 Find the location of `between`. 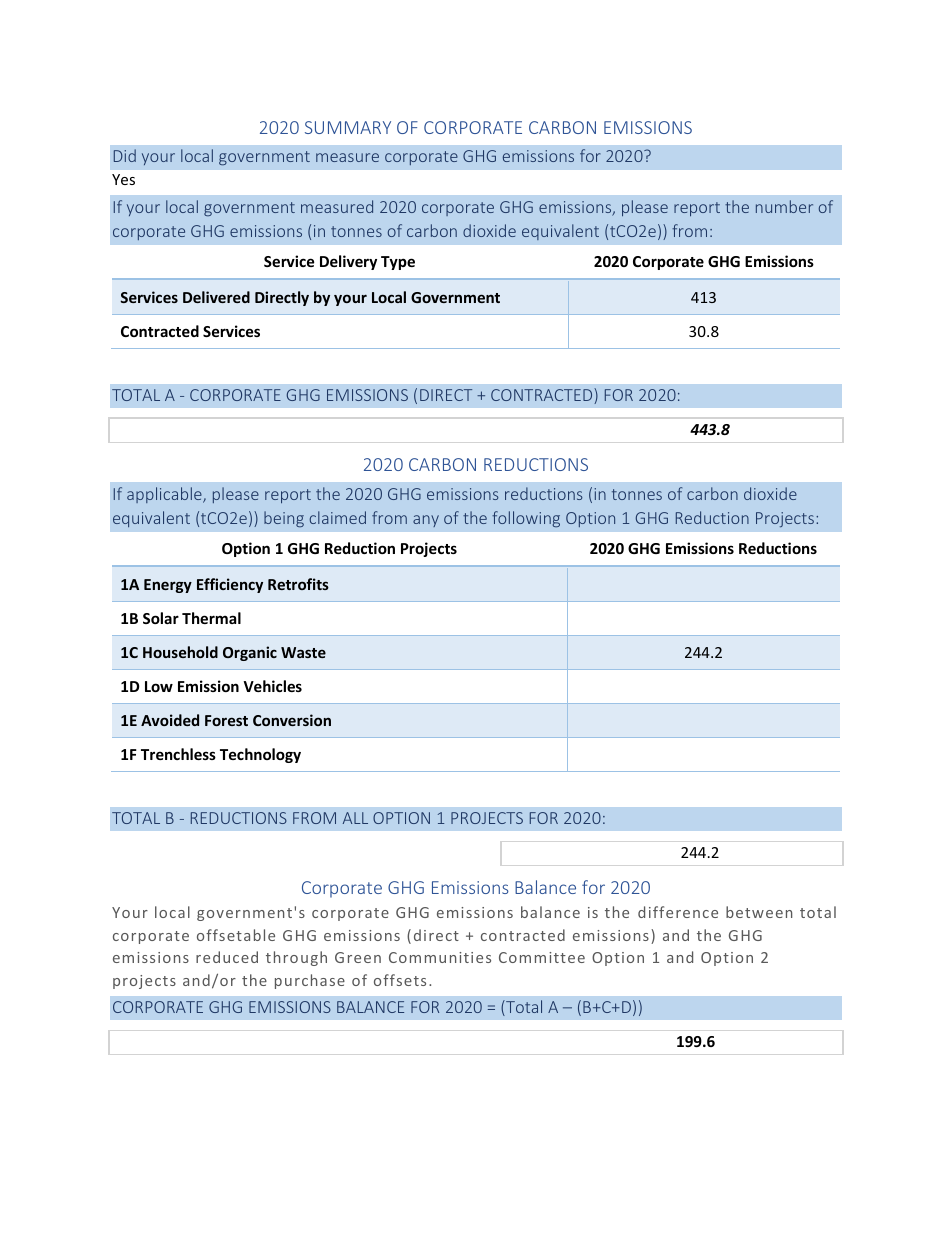

between is located at coordinates (759, 912).
